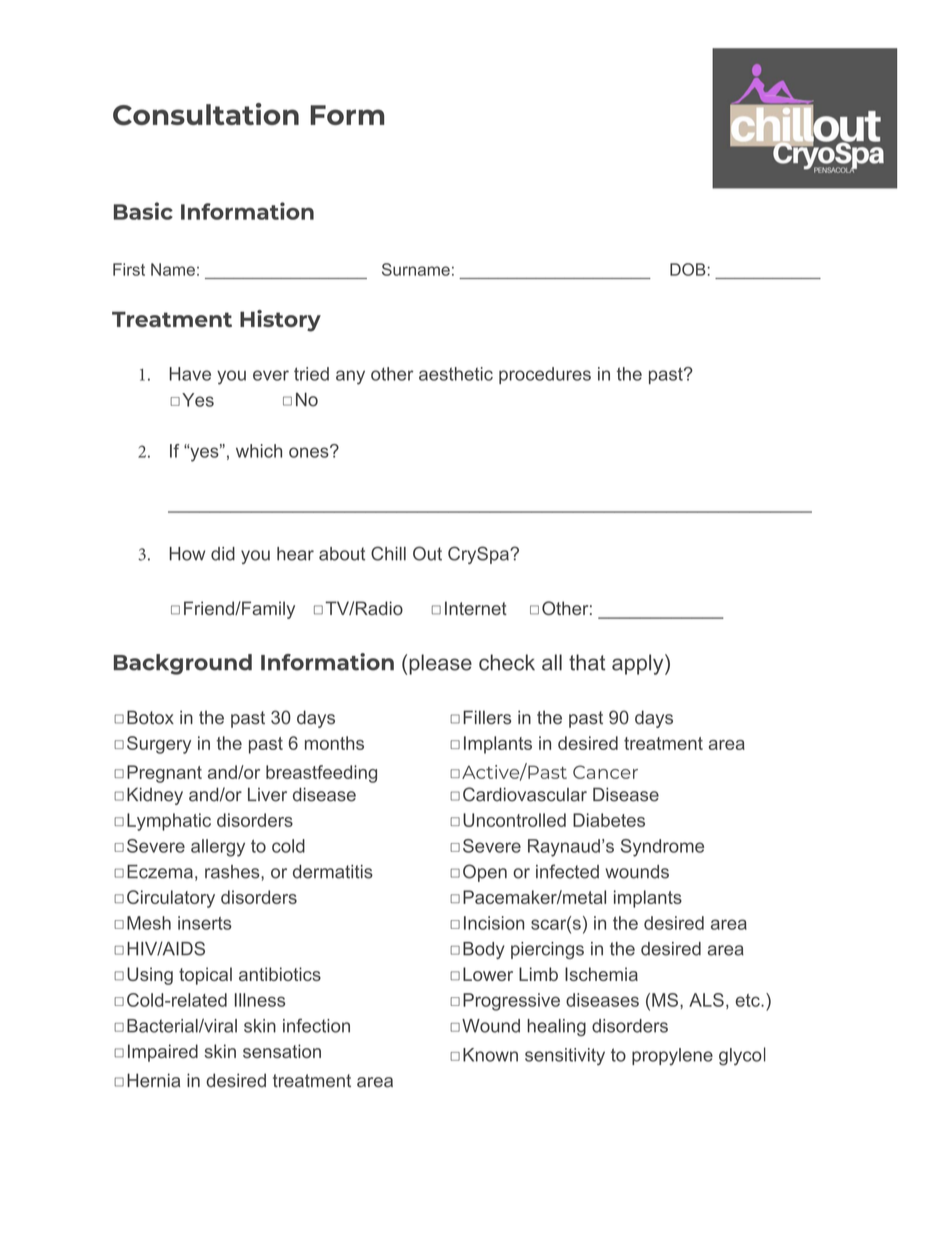 This screenshot has height=1233, width=952. I want to click on Impaired, so click(163, 1053).
